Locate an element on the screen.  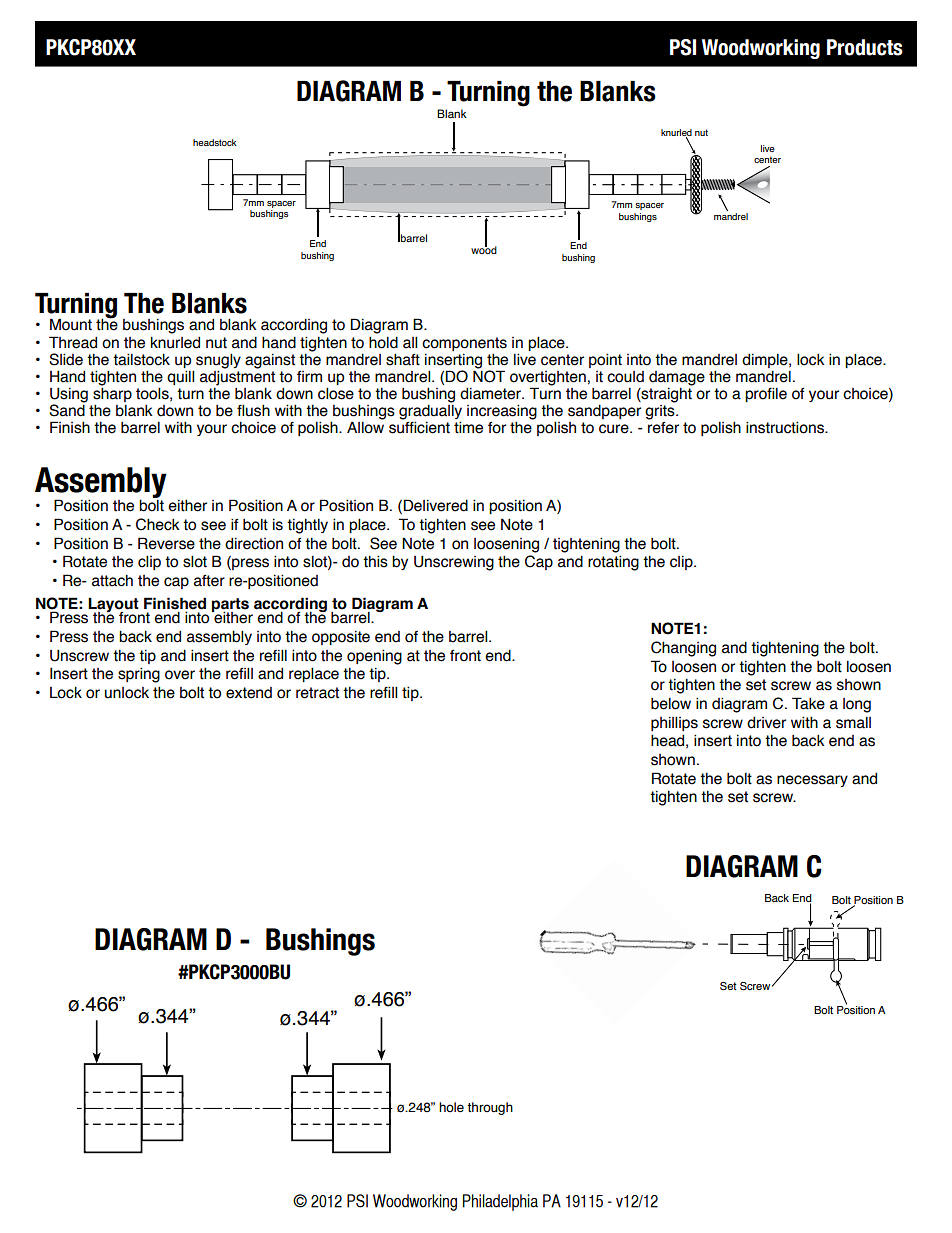
spring is located at coordinates (139, 675).
